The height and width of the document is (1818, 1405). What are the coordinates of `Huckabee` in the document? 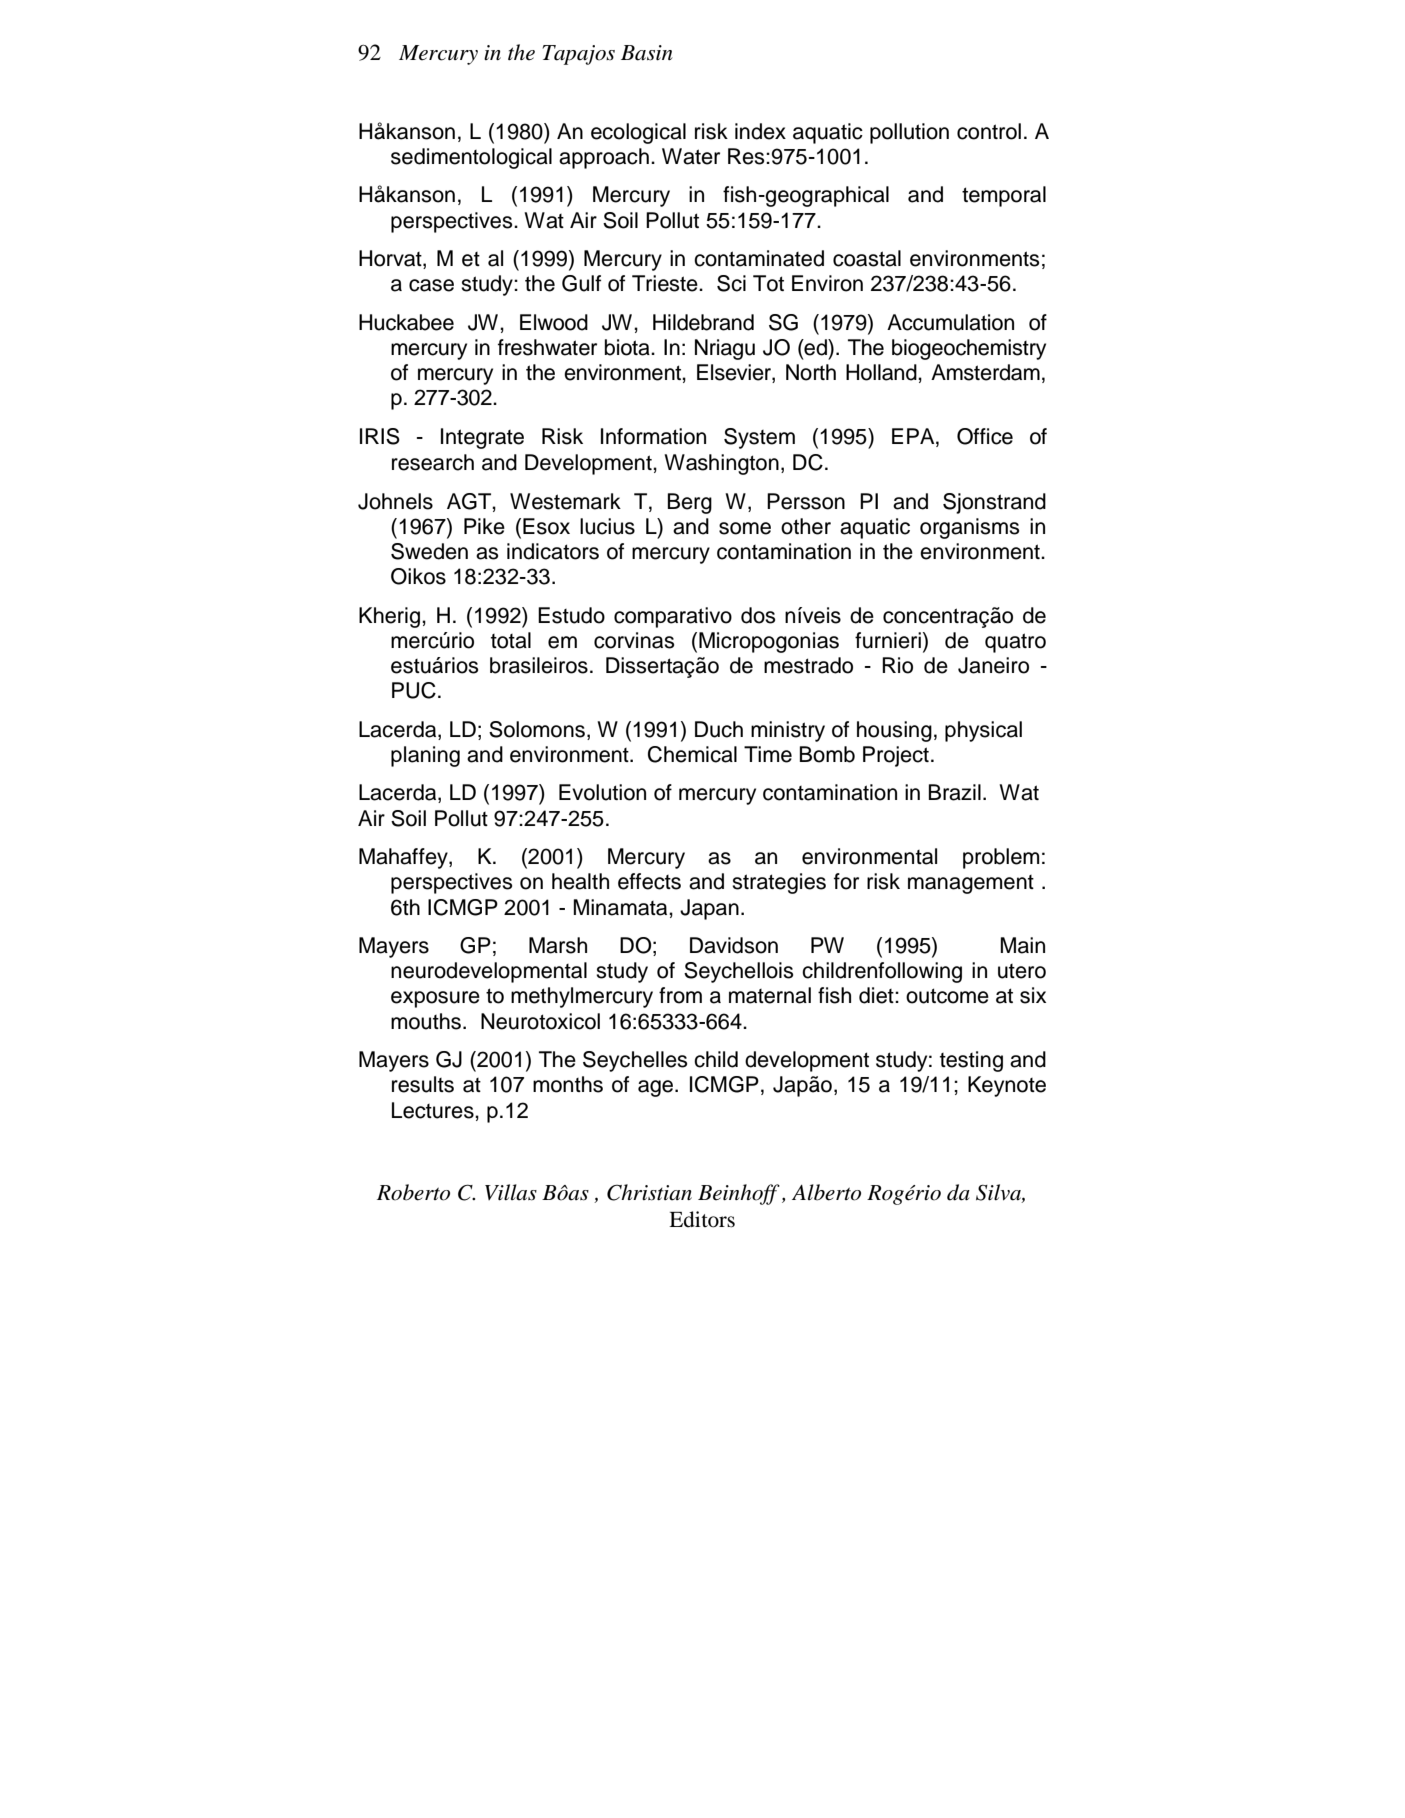 It's located at (406, 322).
